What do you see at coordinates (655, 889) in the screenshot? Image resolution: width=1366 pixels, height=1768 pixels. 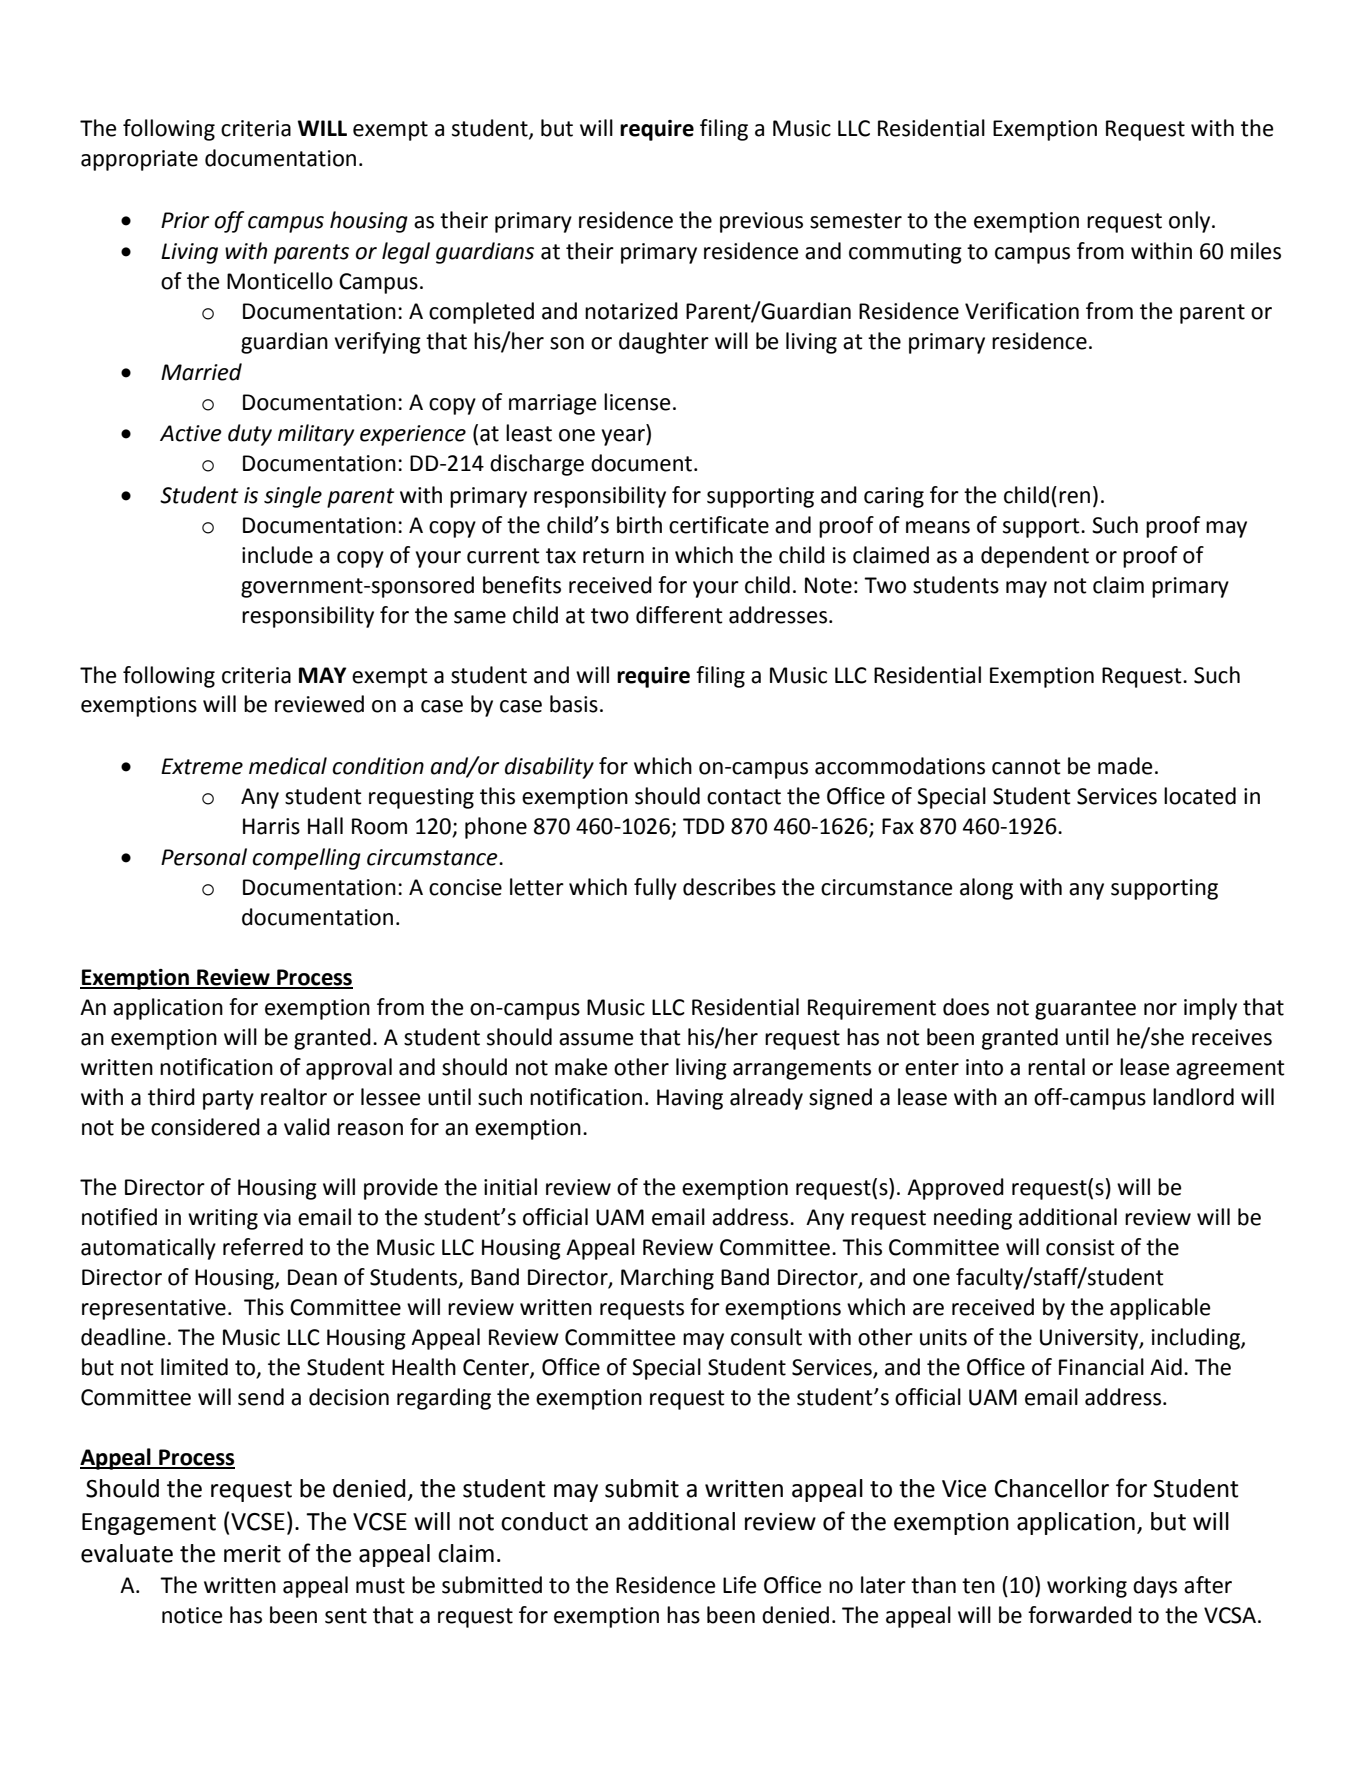 I see `fully` at bounding box center [655, 889].
